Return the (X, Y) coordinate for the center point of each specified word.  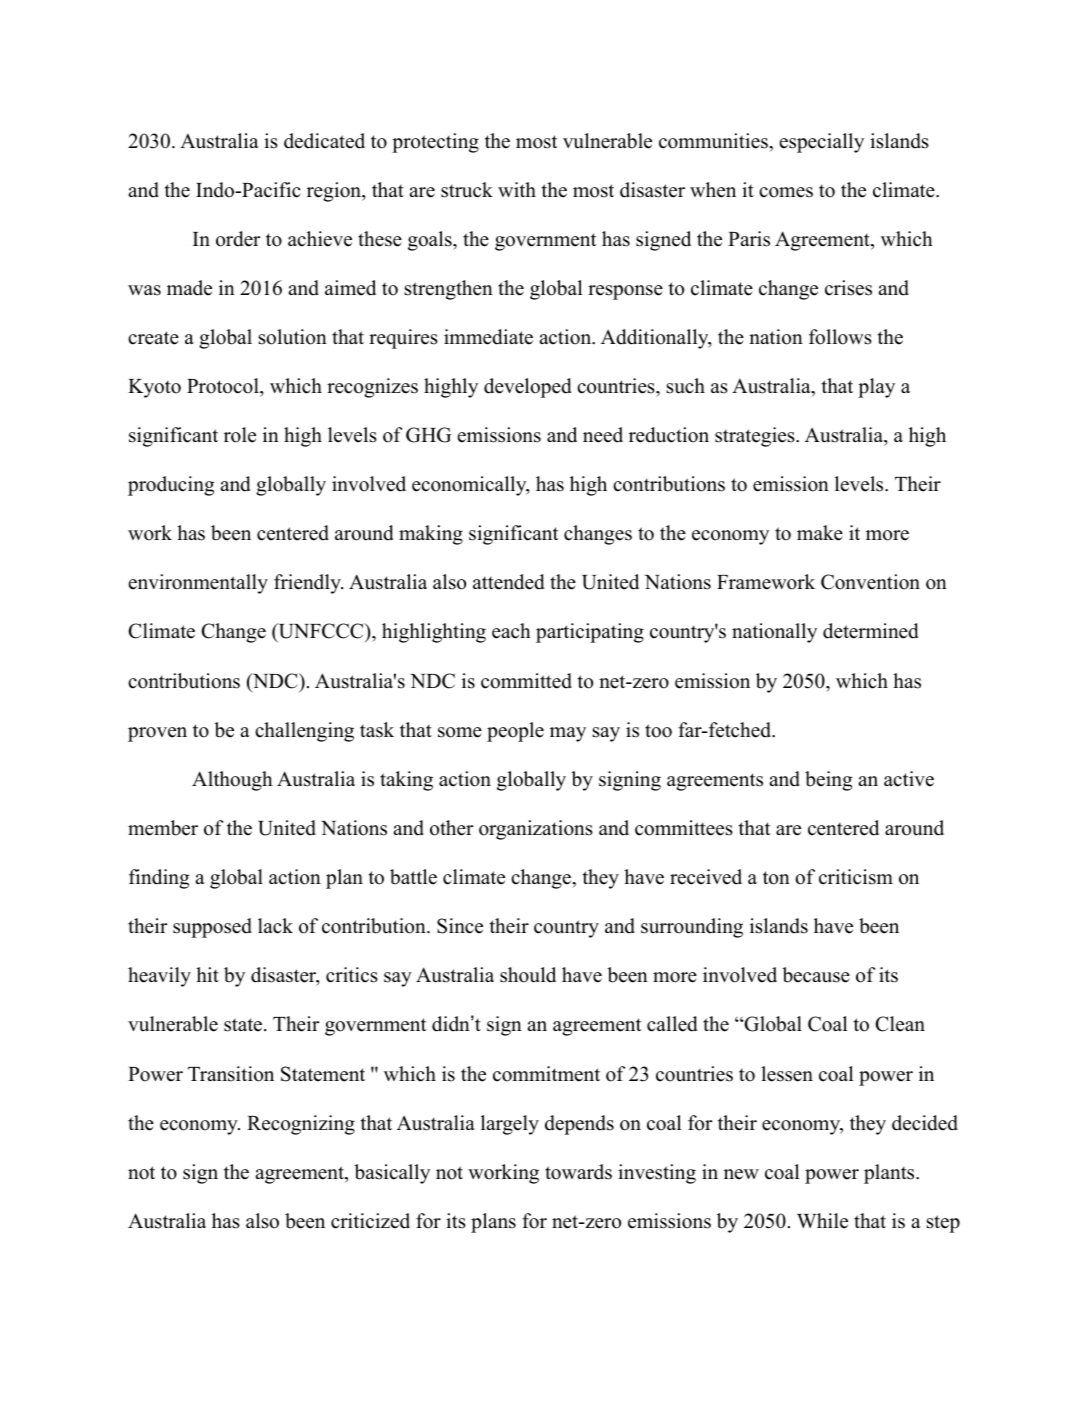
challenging (304, 732)
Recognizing (301, 1125)
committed (526, 681)
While (822, 1221)
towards (578, 1172)
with (517, 189)
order (238, 239)
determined (870, 631)
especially (822, 143)
